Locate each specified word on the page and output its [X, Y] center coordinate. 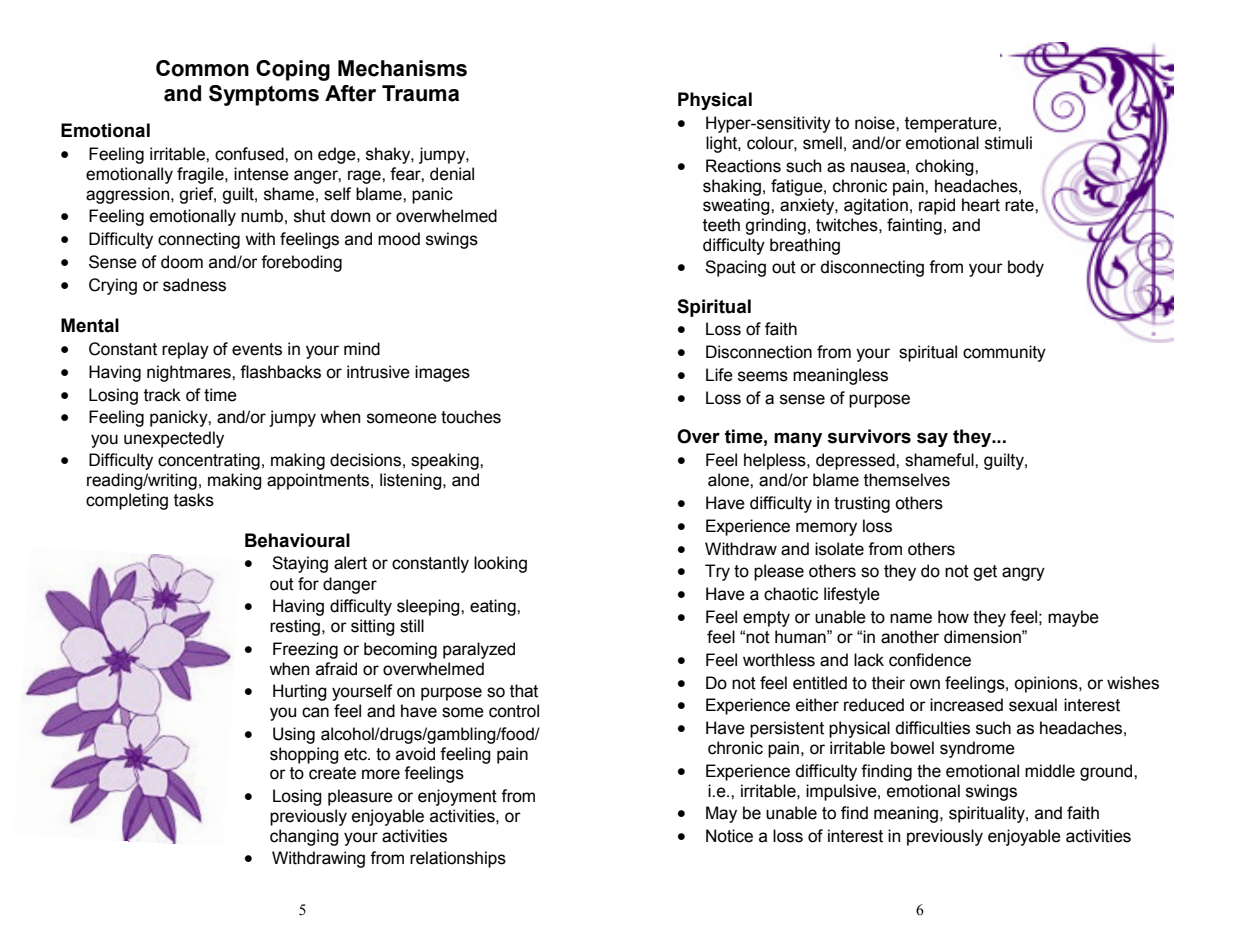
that [524, 691]
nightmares [190, 373]
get [985, 573]
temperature [952, 125]
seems [763, 376]
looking [500, 564]
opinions [1047, 684]
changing [304, 837]
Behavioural [297, 540]
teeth [721, 225]
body [1026, 268]
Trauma [420, 93]
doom [182, 262]
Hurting [300, 692]
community [1004, 353]
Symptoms [264, 95]
